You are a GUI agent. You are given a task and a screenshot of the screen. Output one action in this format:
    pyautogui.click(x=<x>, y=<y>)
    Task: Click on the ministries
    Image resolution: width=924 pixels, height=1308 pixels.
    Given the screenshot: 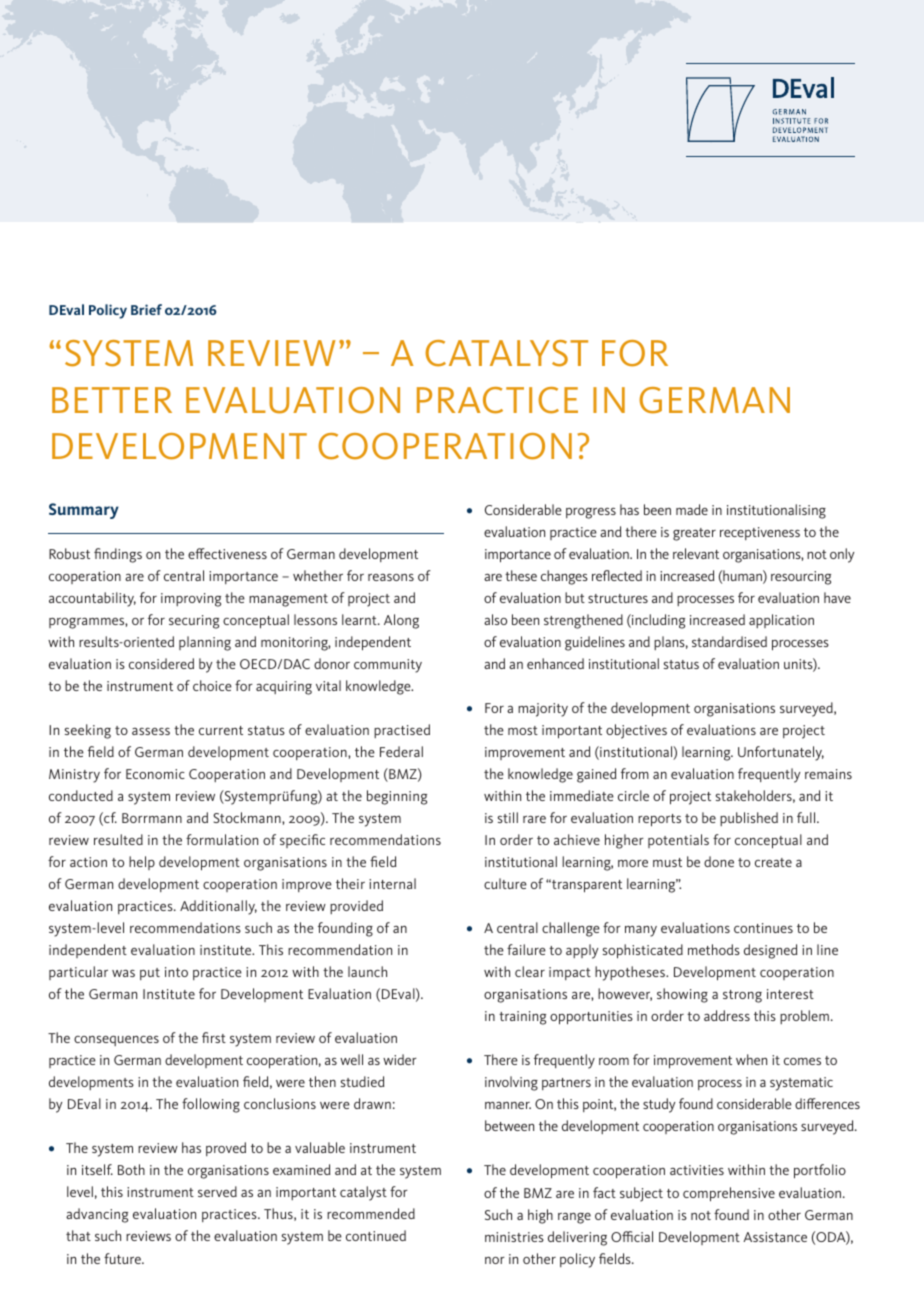 What is the action you would take?
    pyautogui.click(x=514, y=1237)
